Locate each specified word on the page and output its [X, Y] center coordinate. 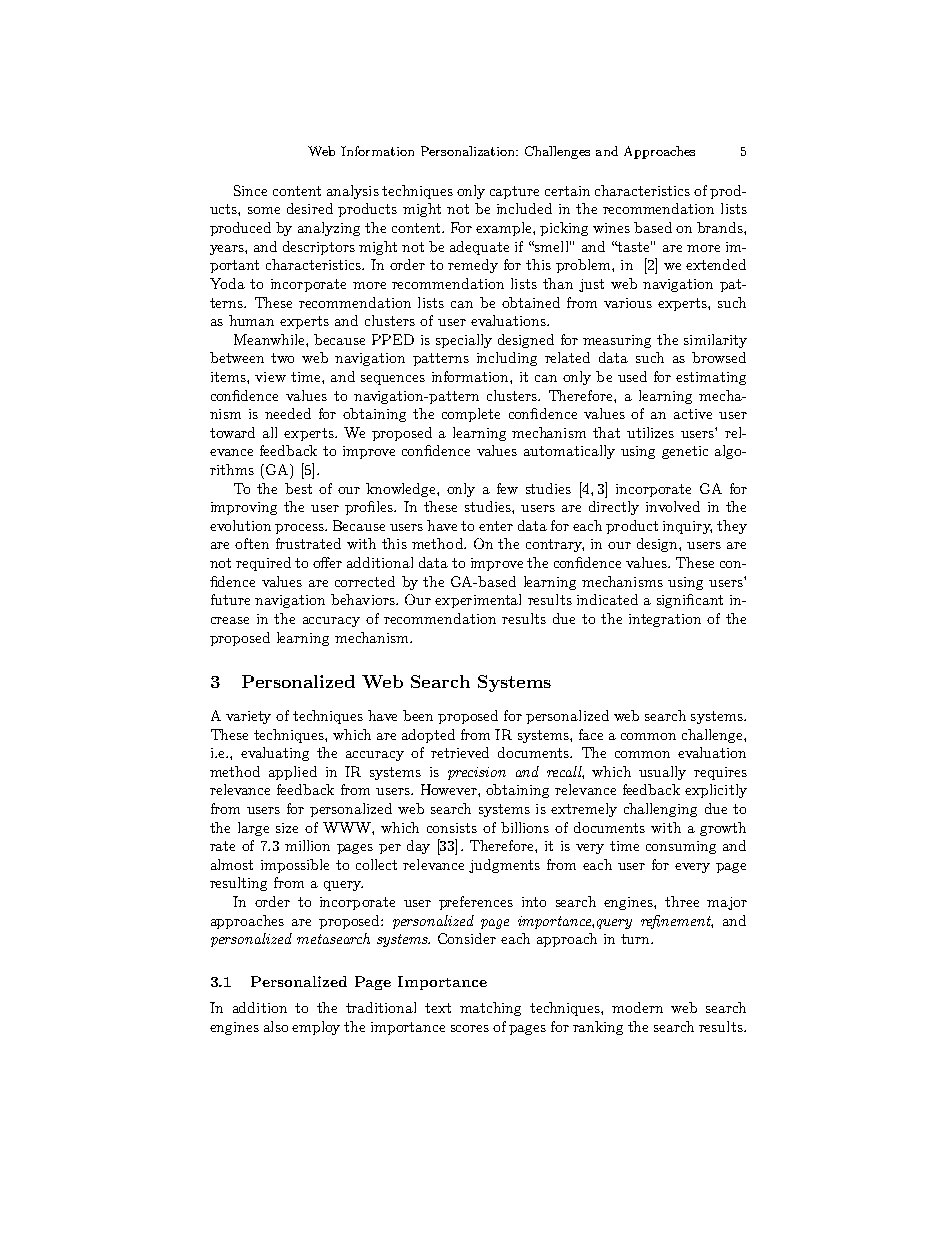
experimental [478, 601]
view [270, 377]
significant [690, 601]
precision [477, 773]
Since [250, 190]
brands [721, 227]
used [632, 376]
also [276, 1026]
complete [471, 415]
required [263, 564]
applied [293, 773]
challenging [660, 810]
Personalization [469, 151]
